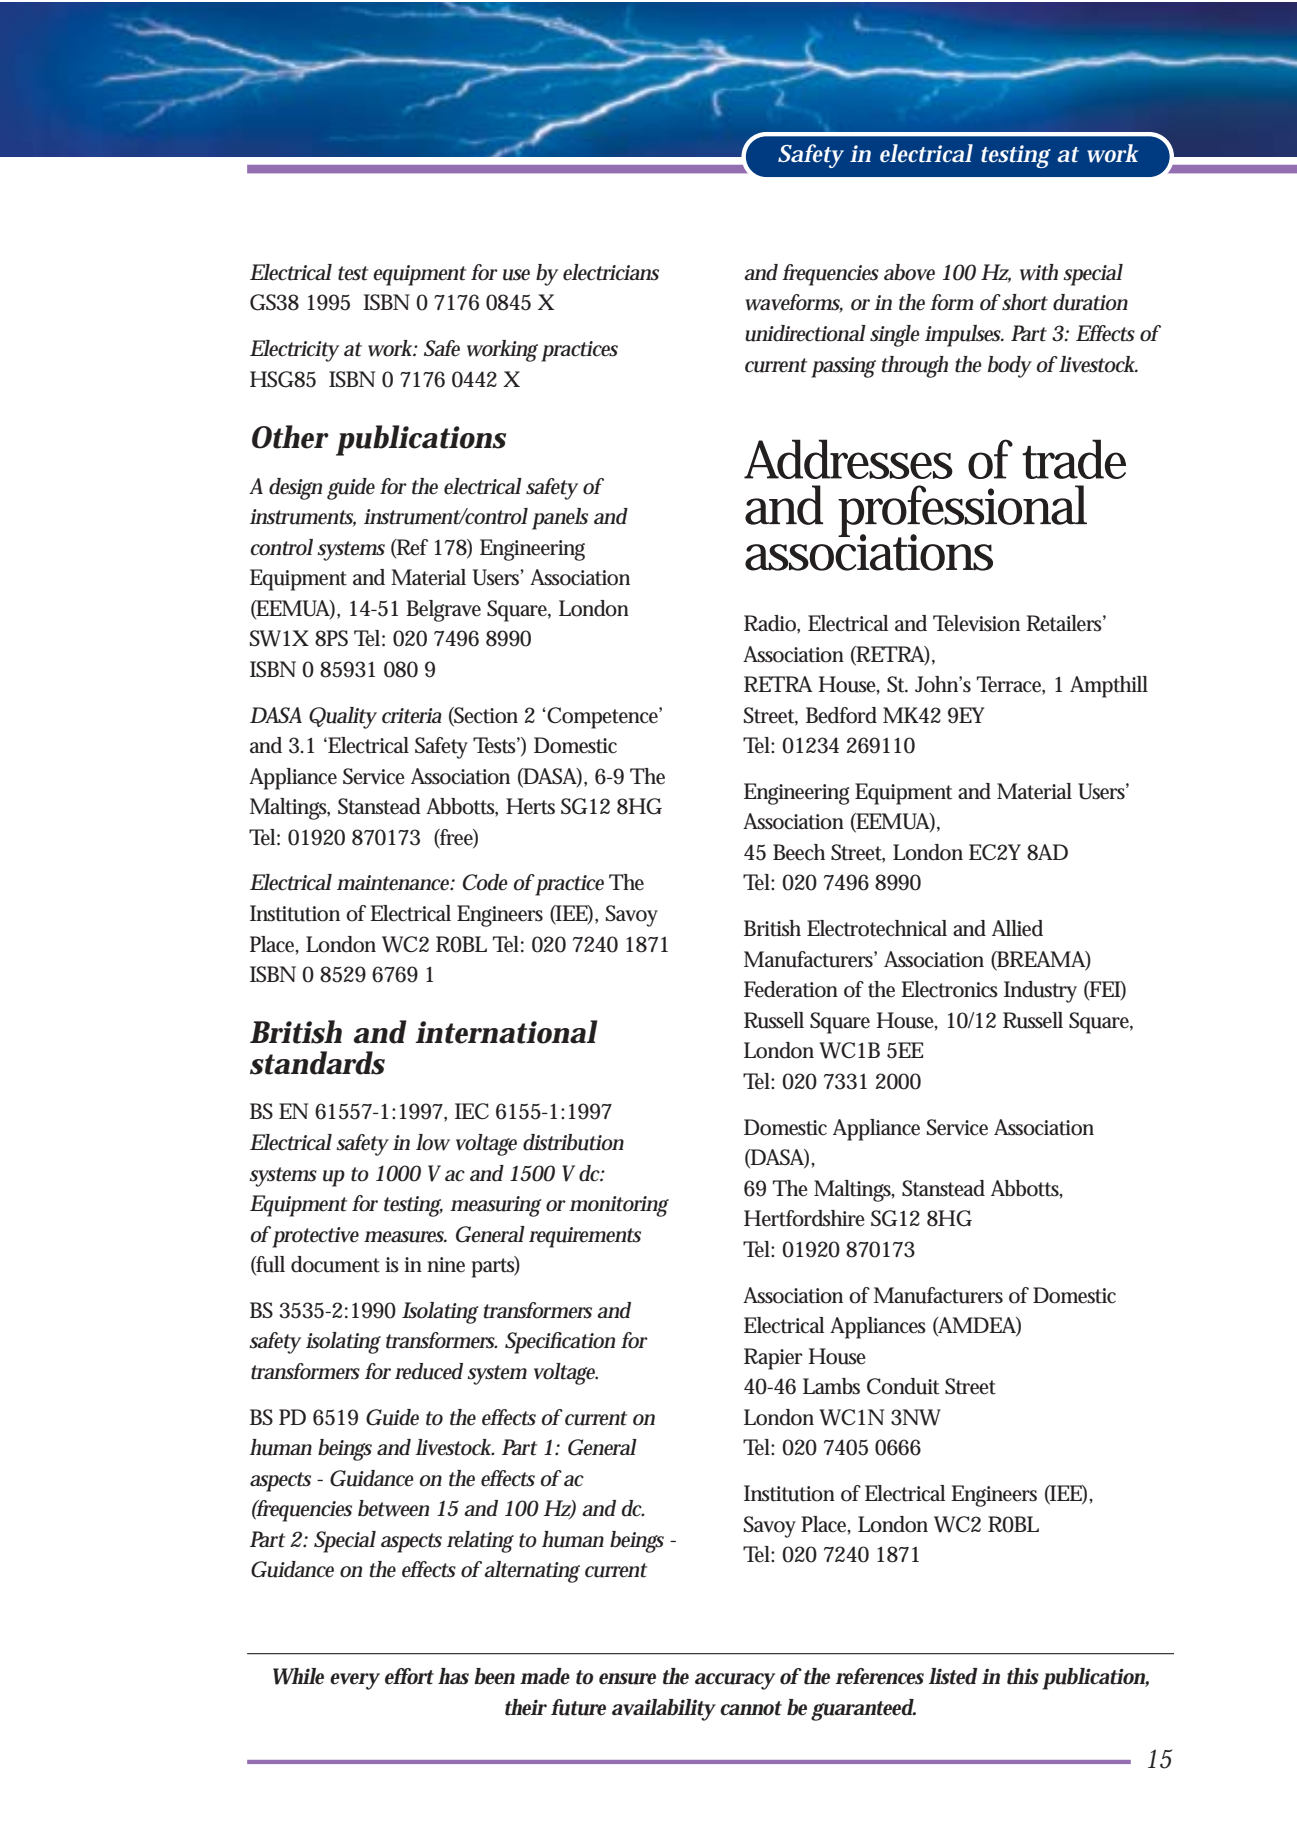  I want to click on Electronics, so click(949, 989).
